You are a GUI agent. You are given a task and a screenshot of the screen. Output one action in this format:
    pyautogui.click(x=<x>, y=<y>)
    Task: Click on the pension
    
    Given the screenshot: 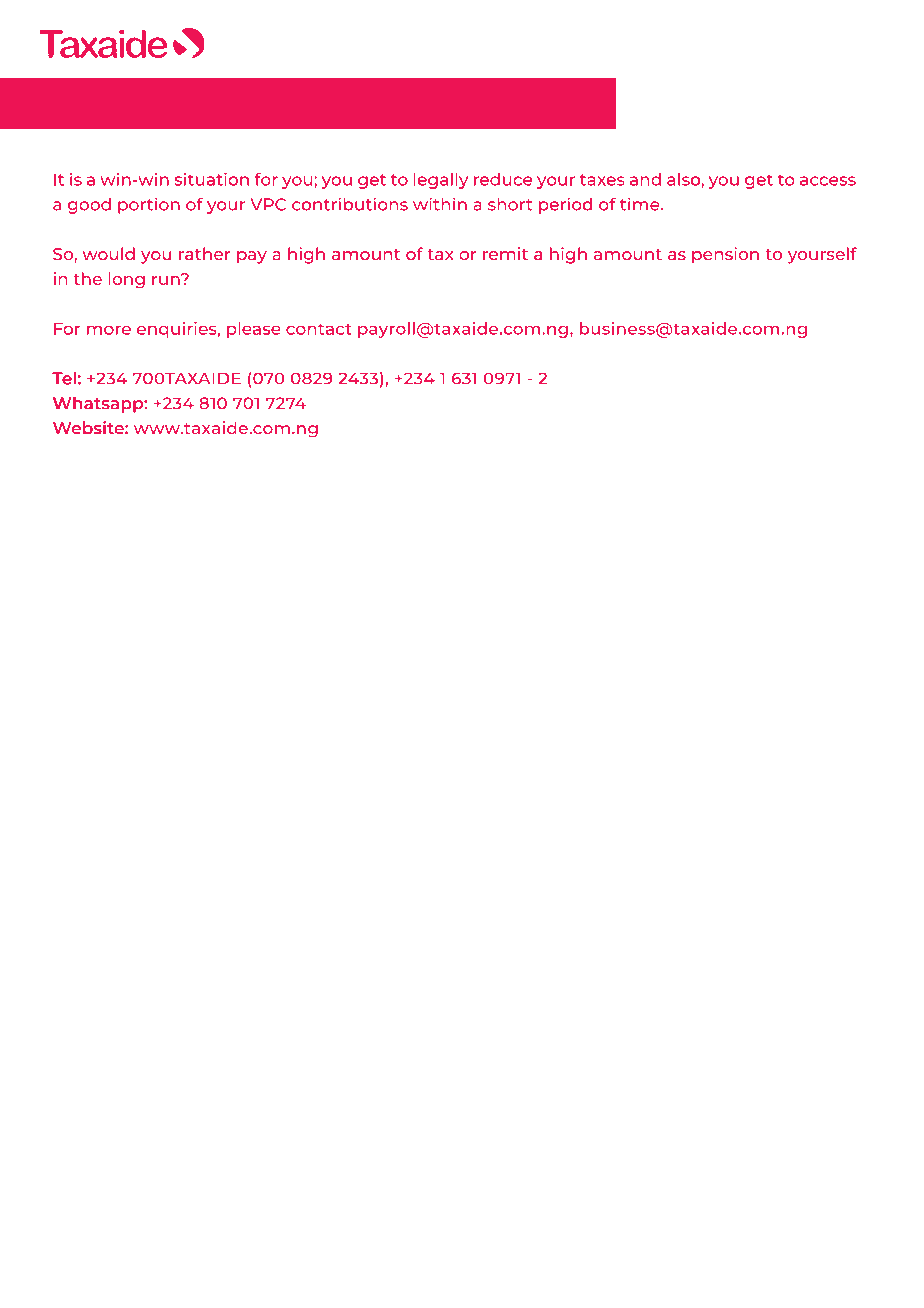 What is the action you would take?
    pyautogui.click(x=725, y=255)
